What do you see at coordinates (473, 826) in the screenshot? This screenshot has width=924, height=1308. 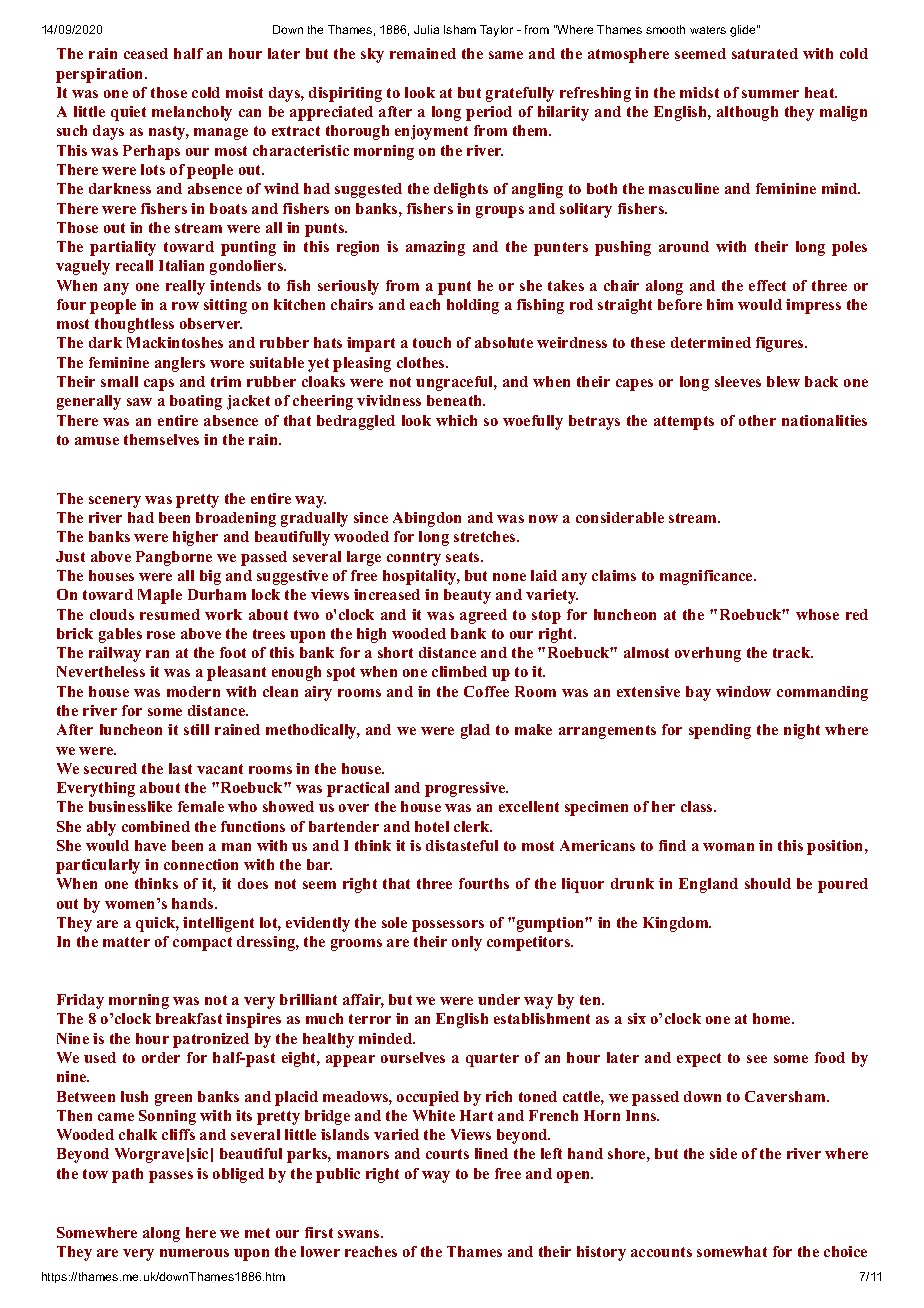 I see `clerk` at bounding box center [473, 826].
